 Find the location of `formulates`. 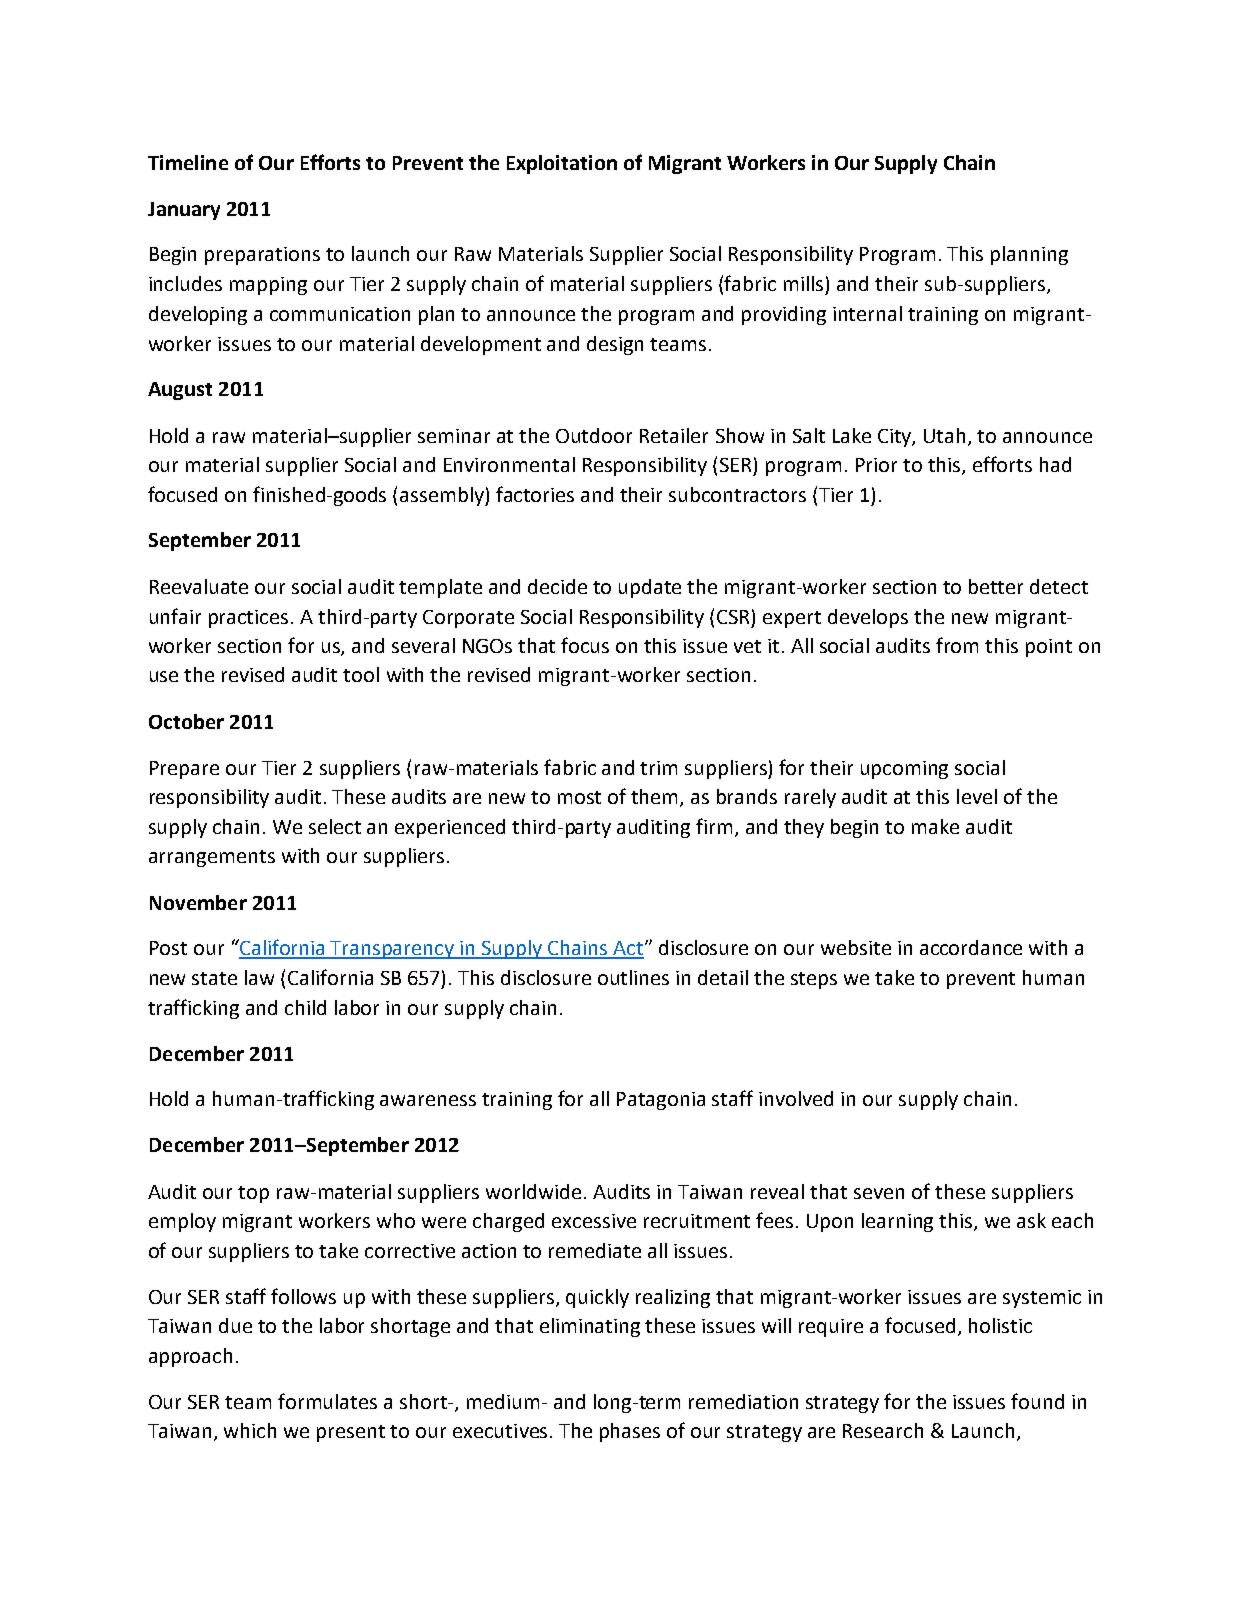

formulates is located at coordinates (327, 1401).
